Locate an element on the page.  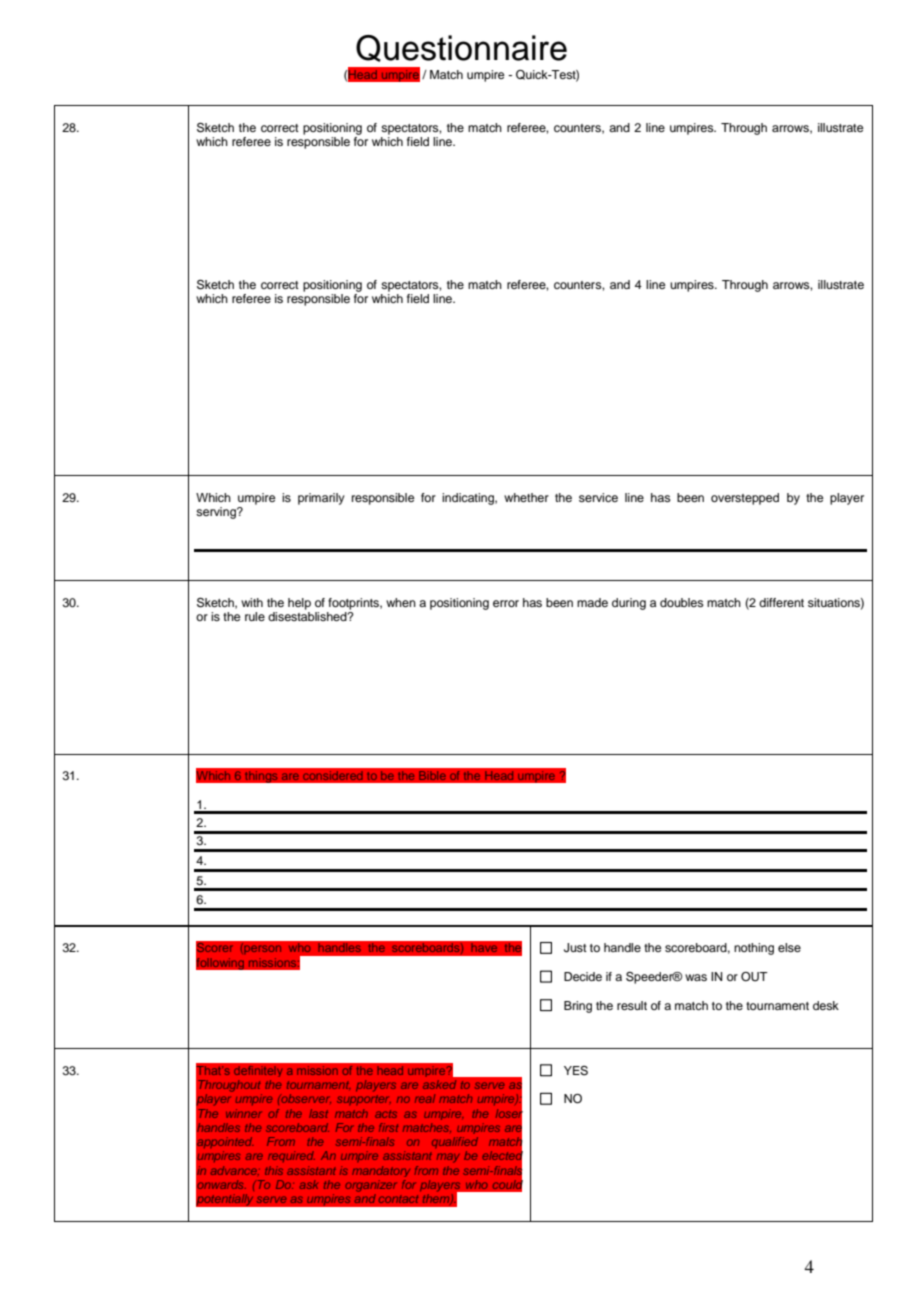
help is located at coordinates (299, 604).
